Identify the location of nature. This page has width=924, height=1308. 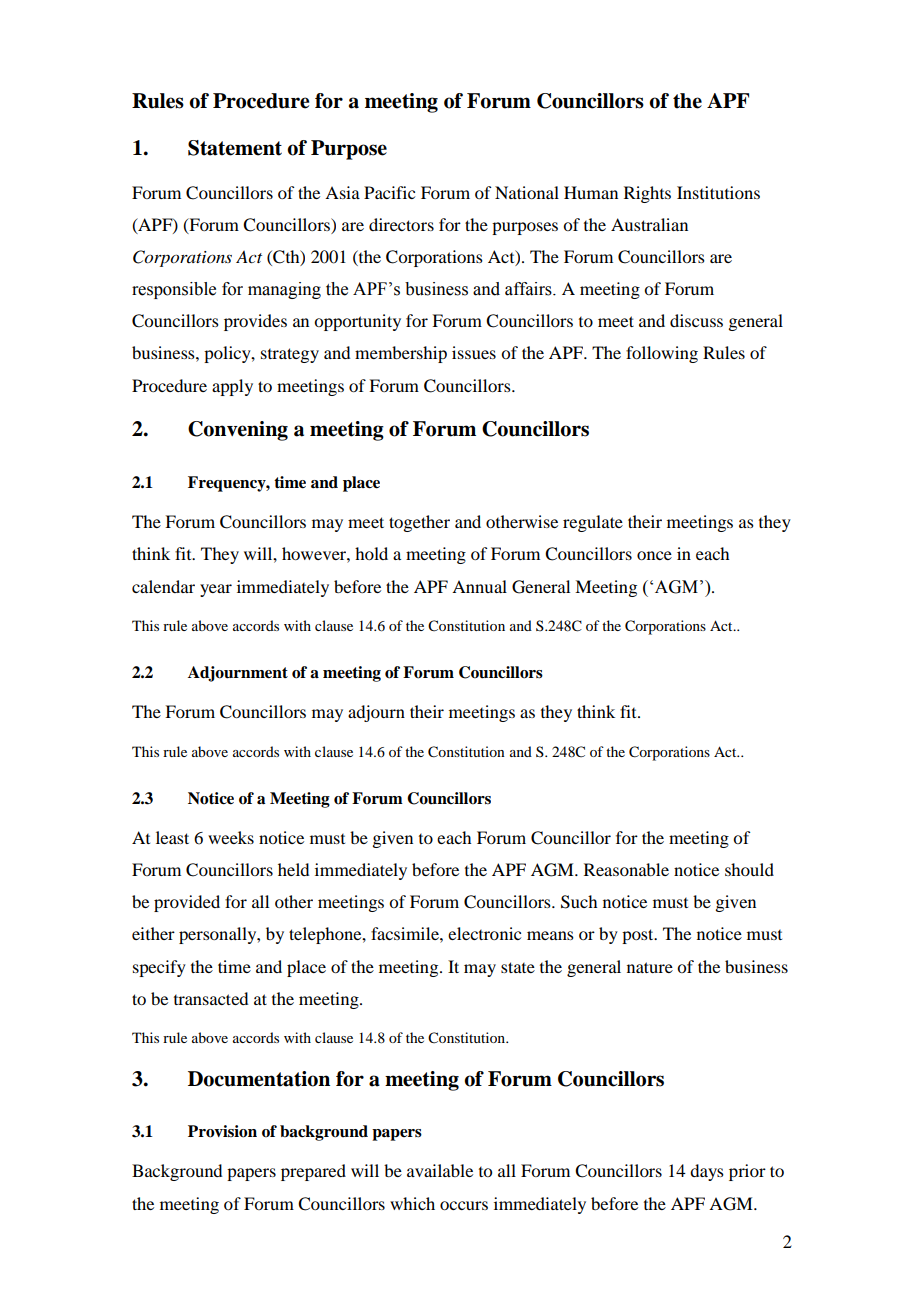
(650, 967).
